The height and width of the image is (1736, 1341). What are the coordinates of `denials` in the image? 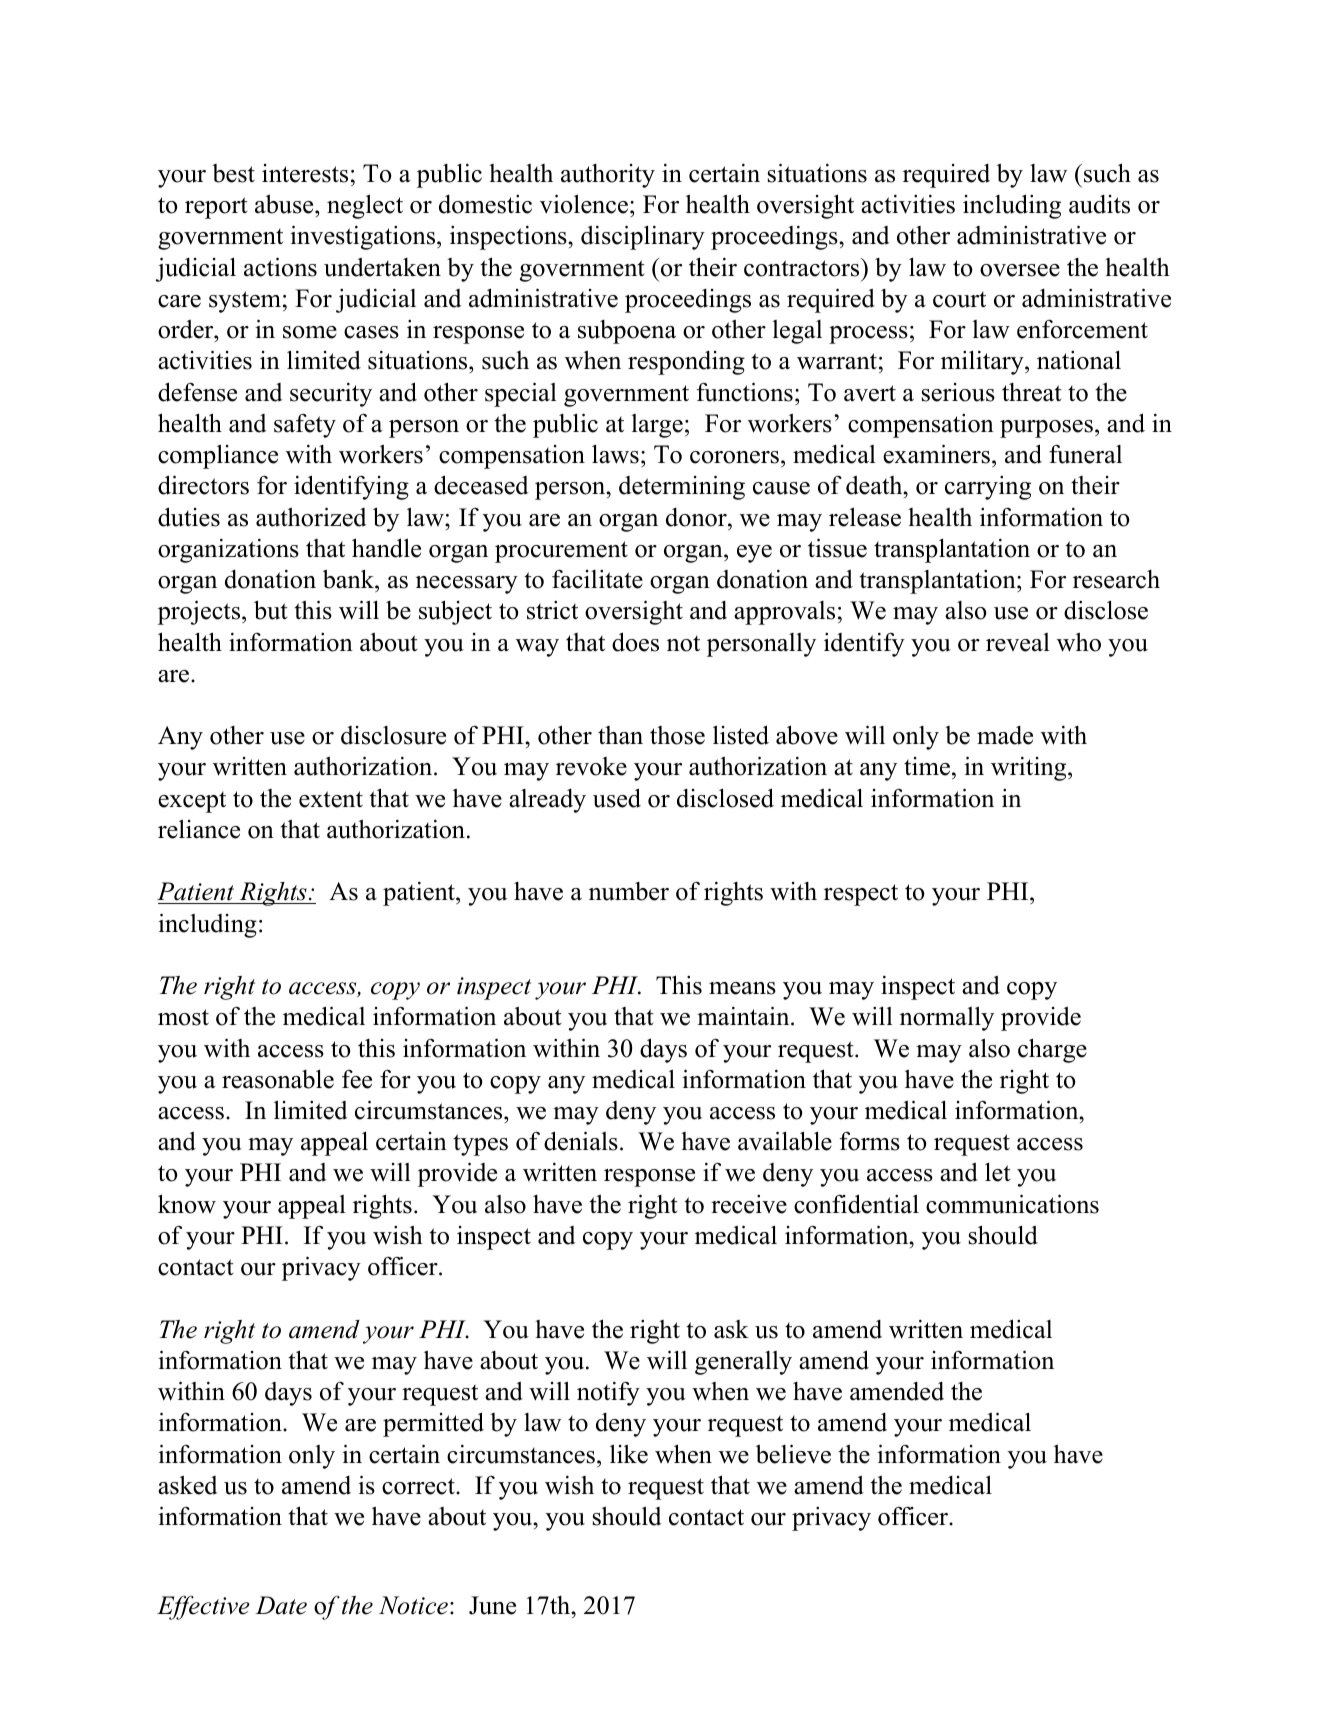 It's located at (581, 1141).
